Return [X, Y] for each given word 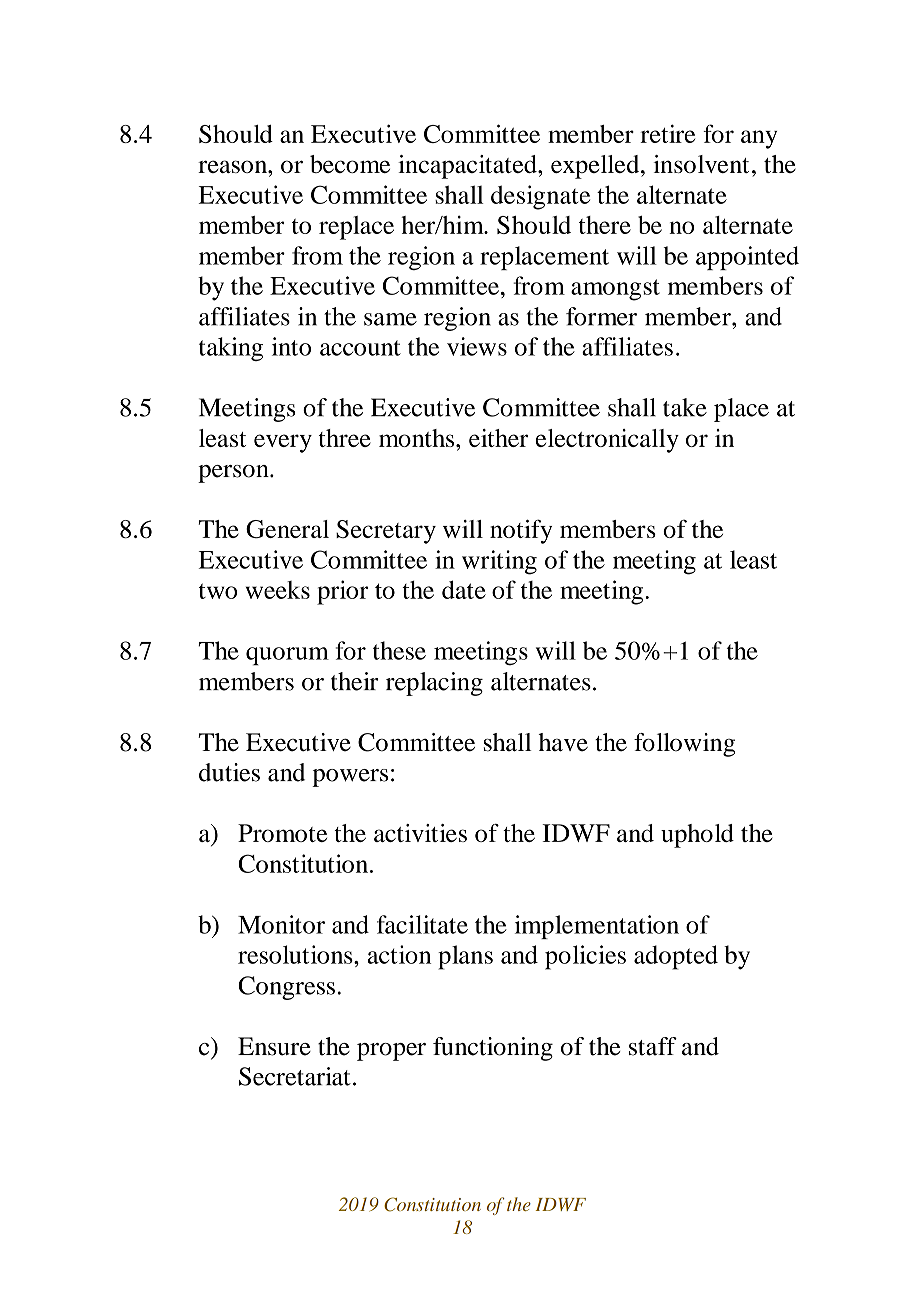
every [283, 443]
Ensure [274, 1046]
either [498, 438]
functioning [493, 1049]
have [563, 742]
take [685, 407]
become [350, 164]
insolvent [701, 164]
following [684, 745]
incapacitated [468, 167]
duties [229, 772]
